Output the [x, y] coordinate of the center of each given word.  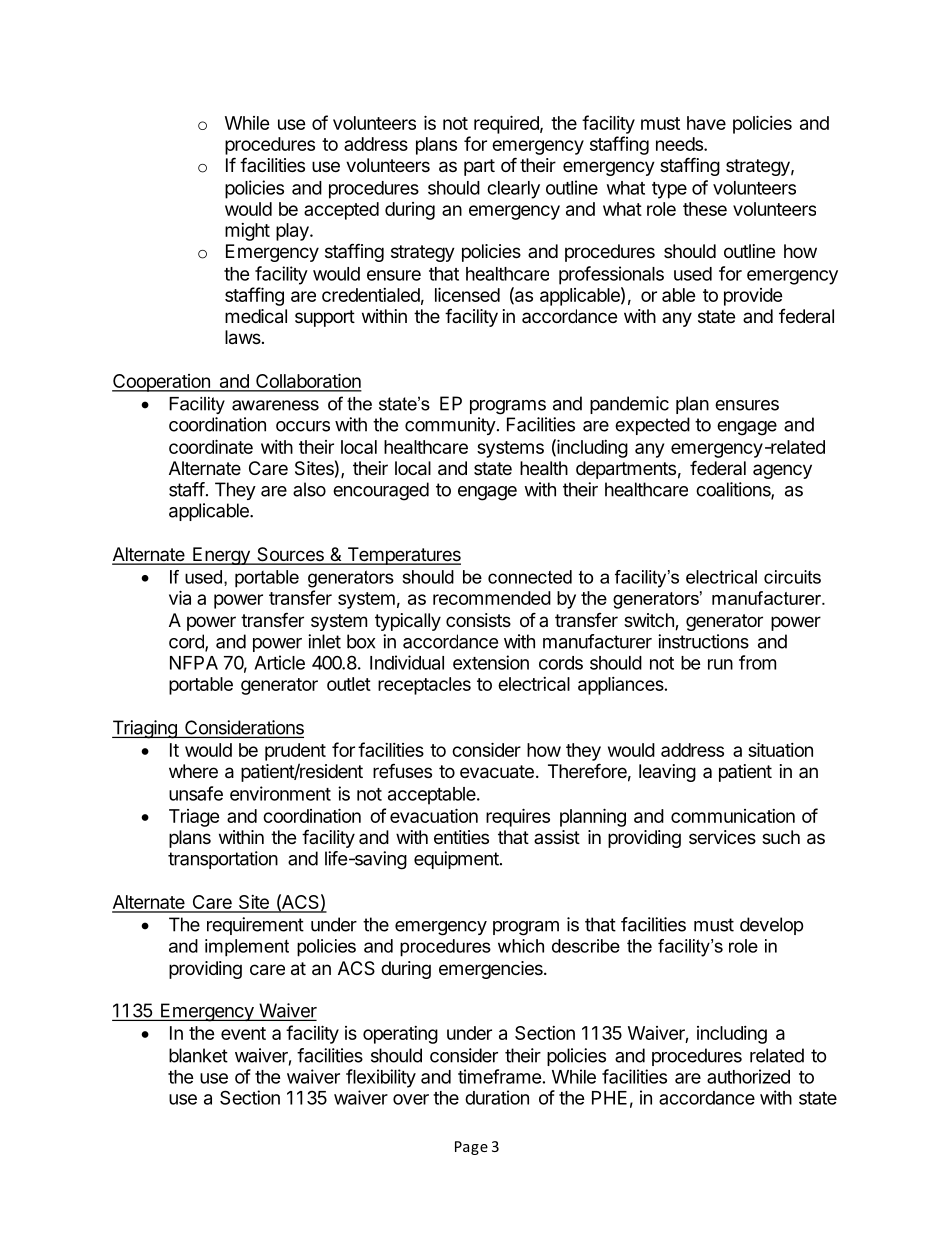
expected [652, 426]
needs [680, 144]
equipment [456, 860]
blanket [198, 1055]
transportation [223, 860]
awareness [275, 405]
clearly [513, 190]
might [247, 232]
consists [478, 620]
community [450, 426]
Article [279, 662]
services [722, 837]
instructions [703, 641]
